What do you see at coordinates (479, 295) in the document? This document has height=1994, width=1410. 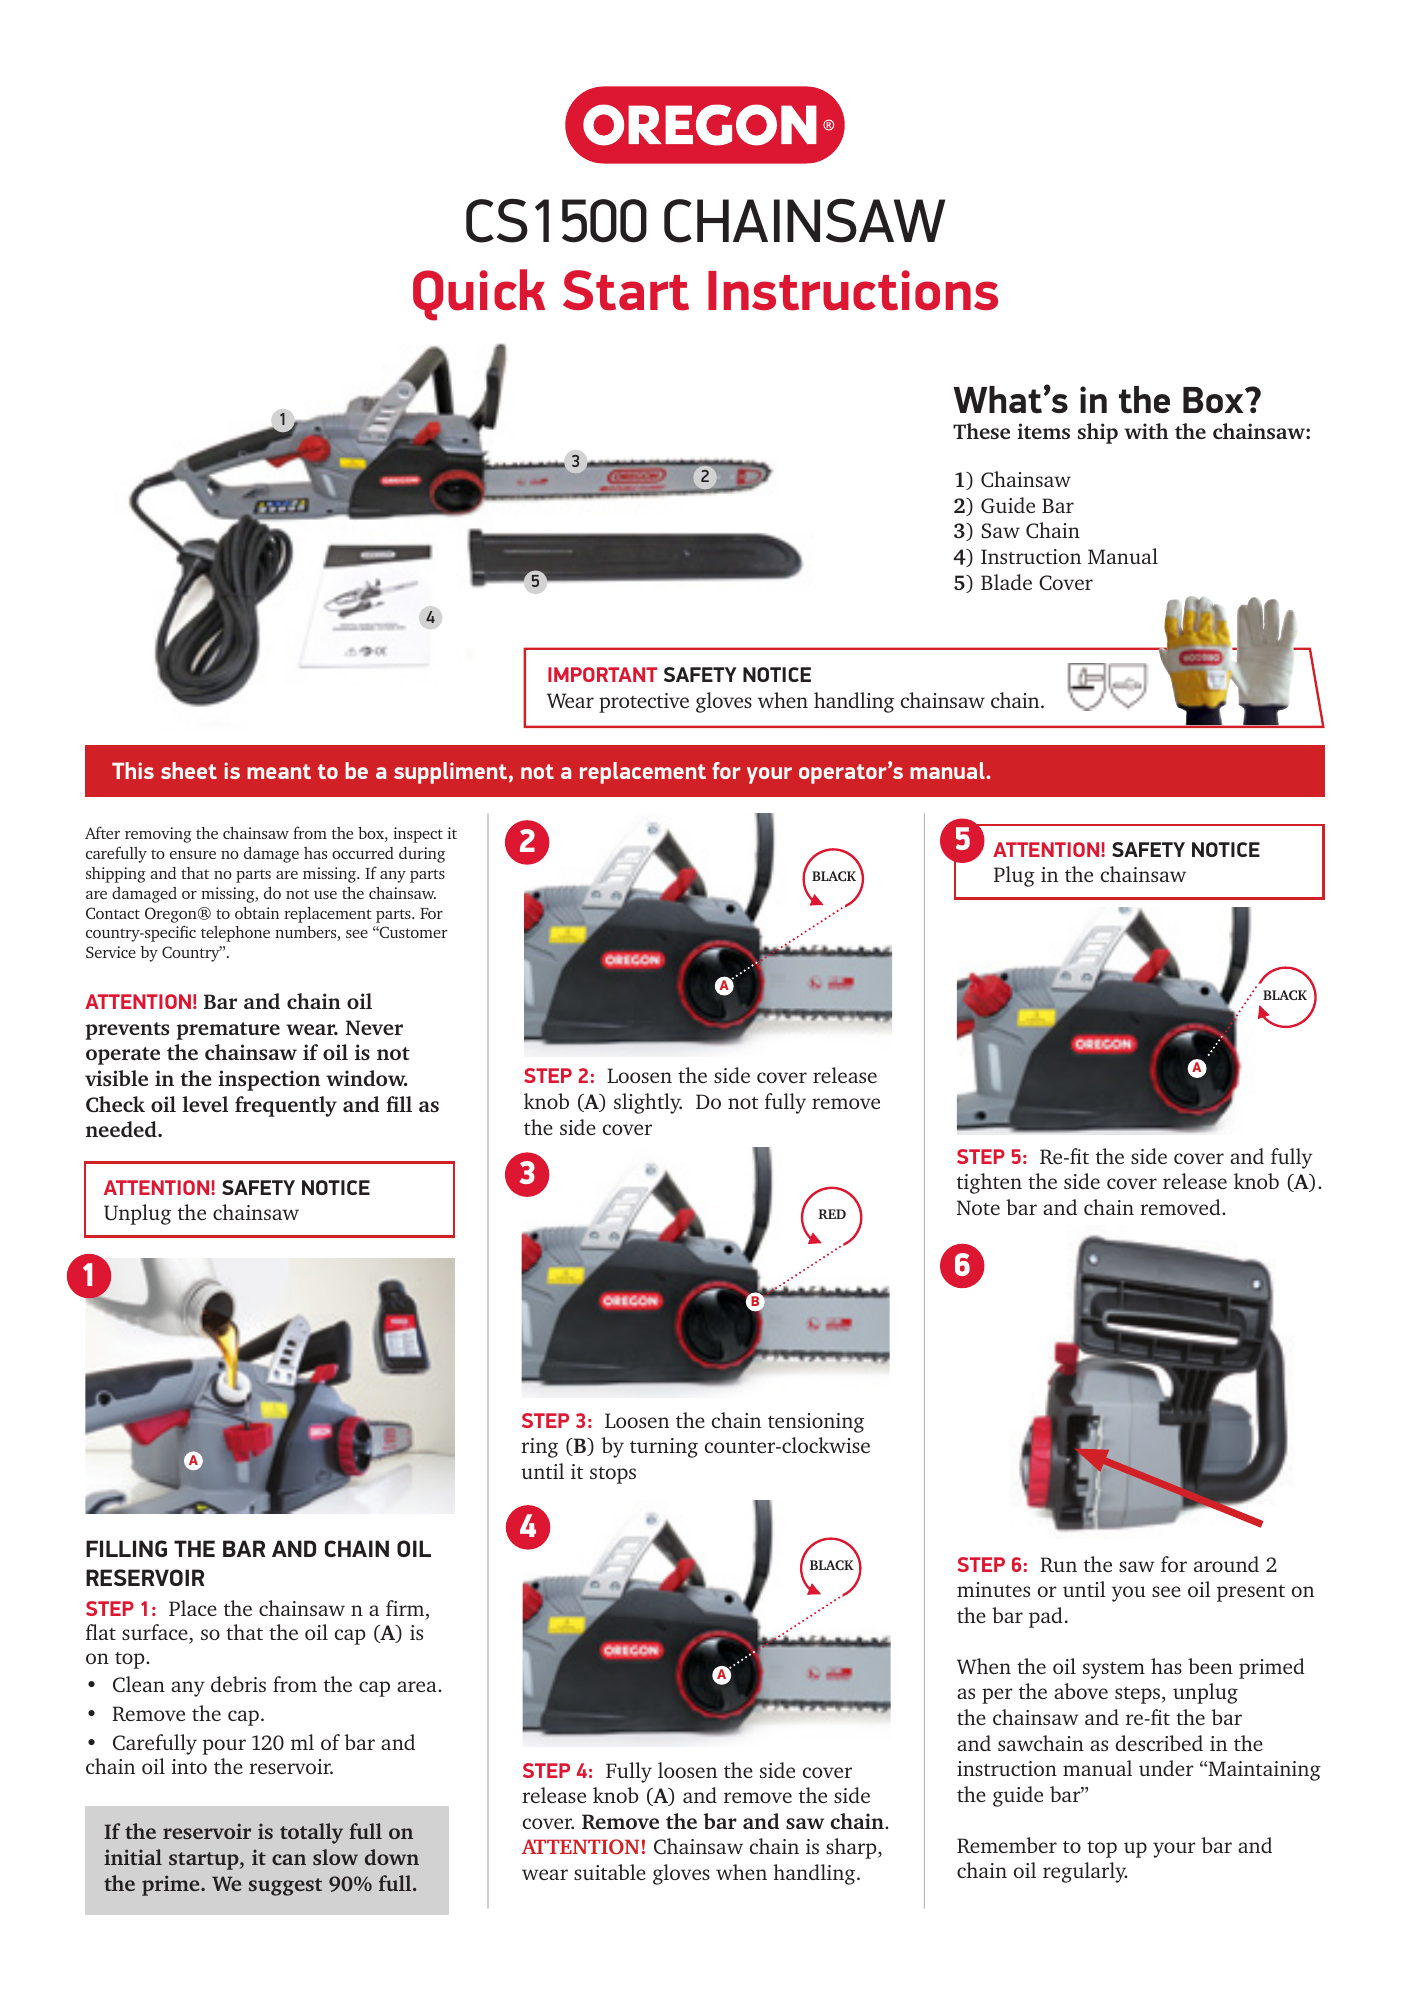 I see `Quick` at bounding box center [479, 295].
